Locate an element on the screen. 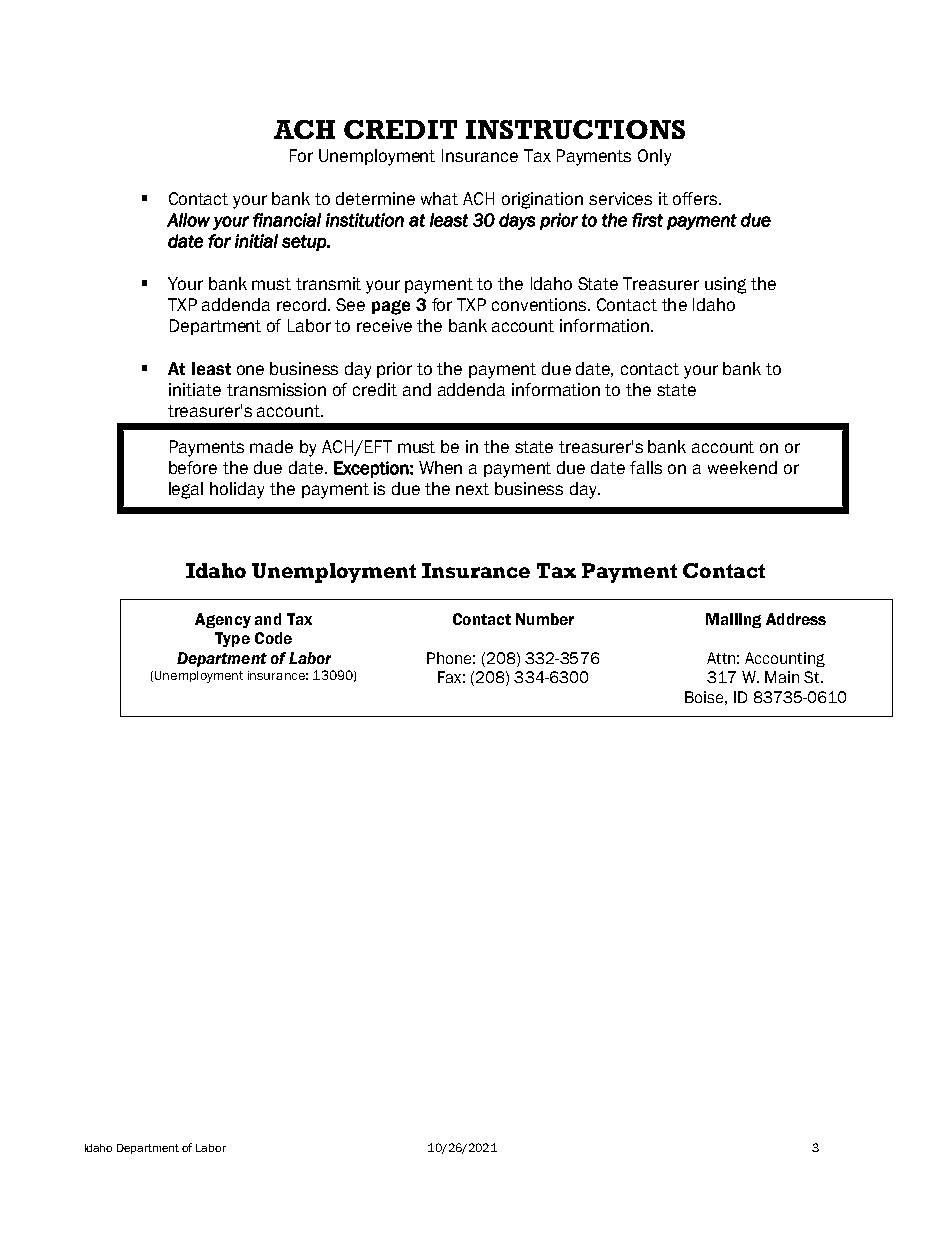  conventions is located at coordinates (540, 304).
